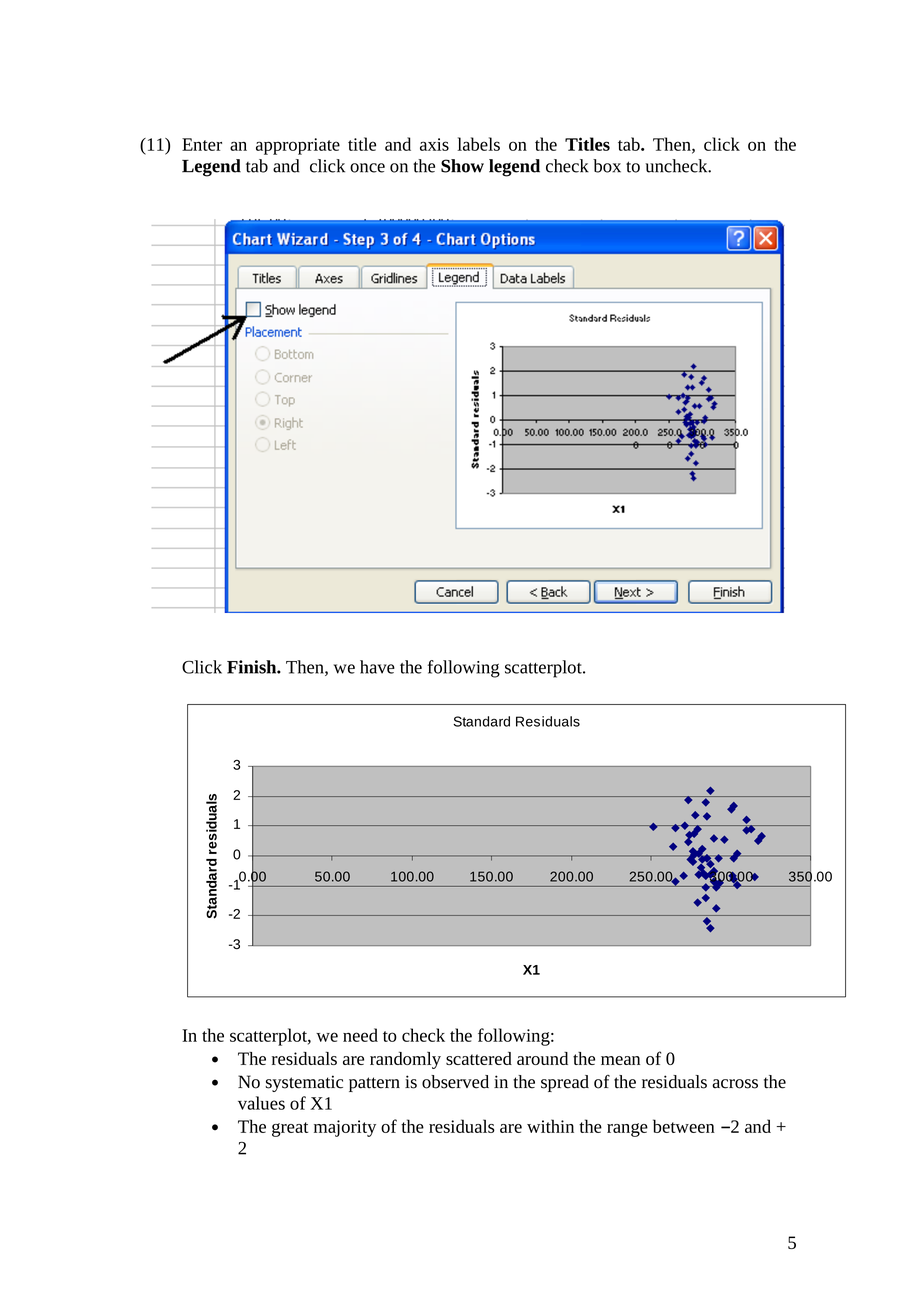 The width and height of the page is (924, 1308). I want to click on need, so click(360, 1035).
